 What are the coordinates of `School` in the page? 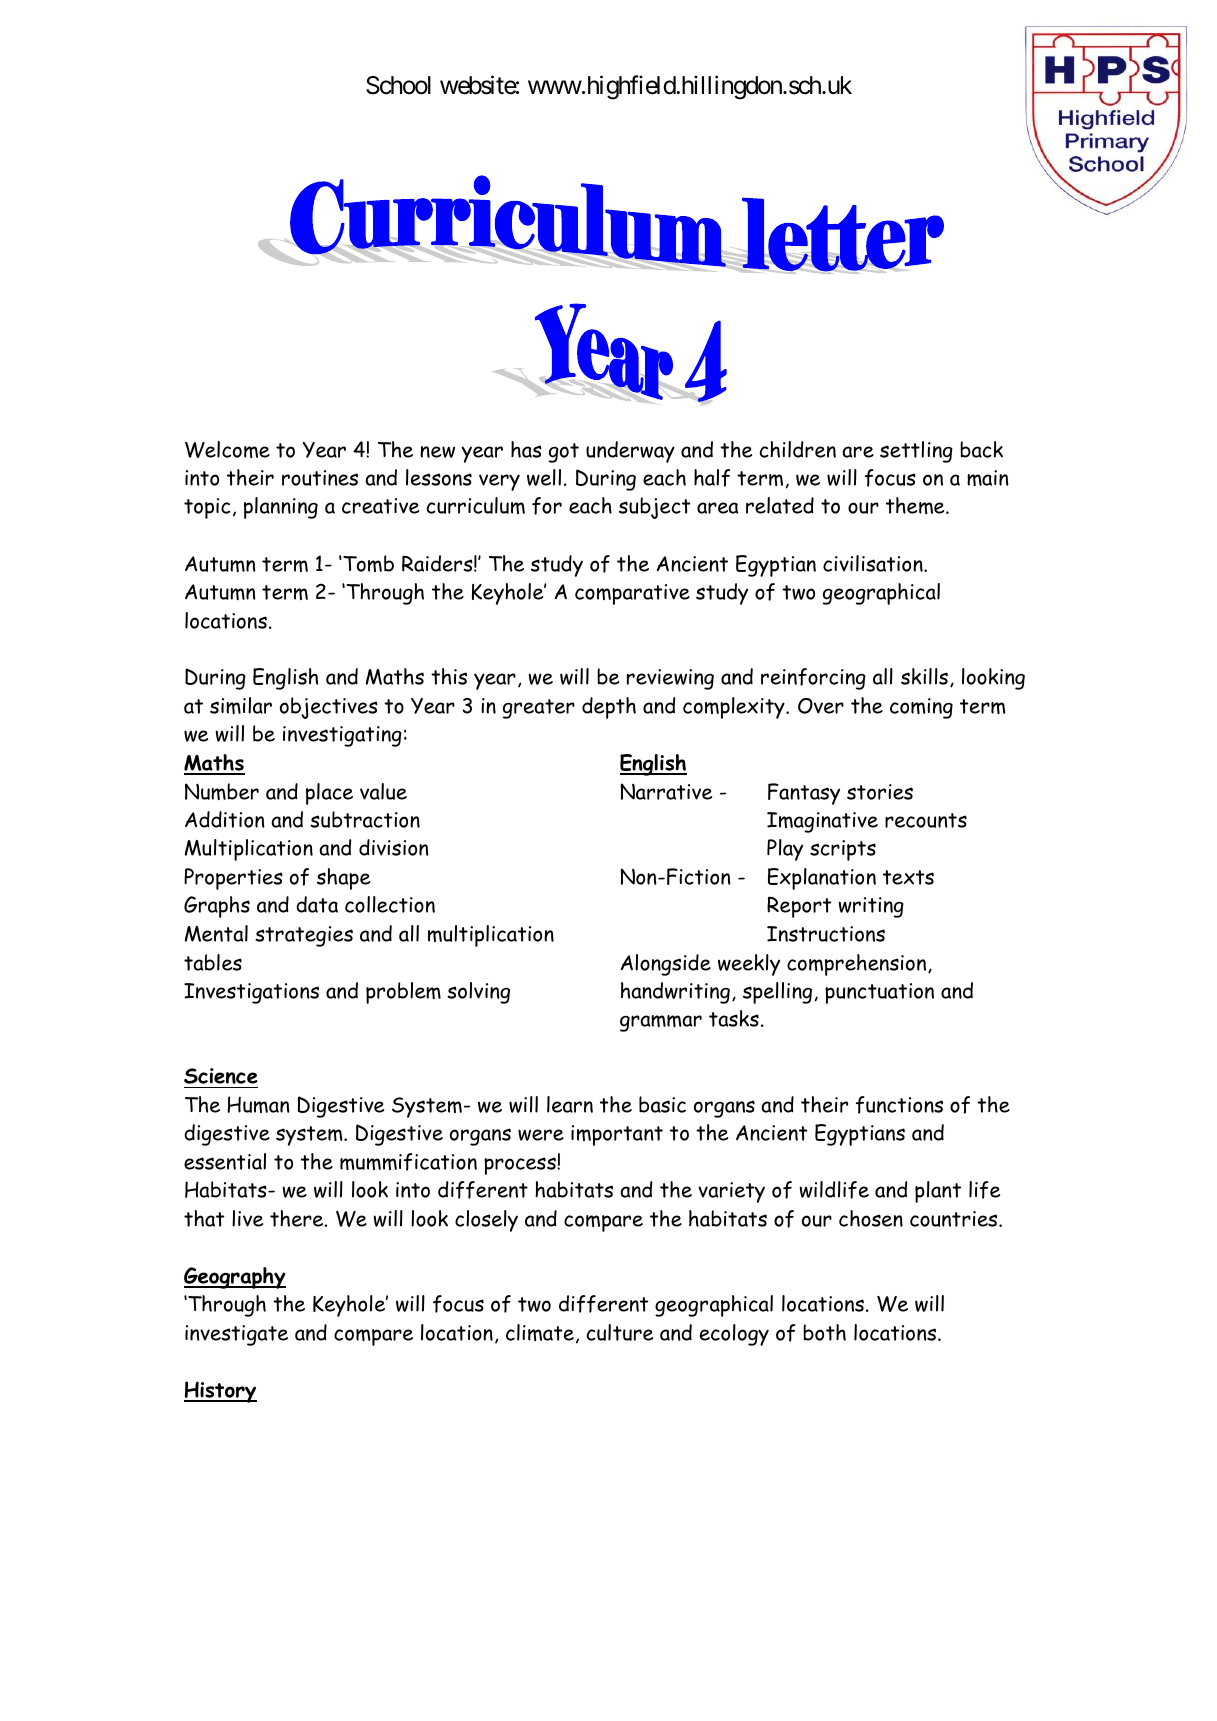 It's located at (398, 85).
